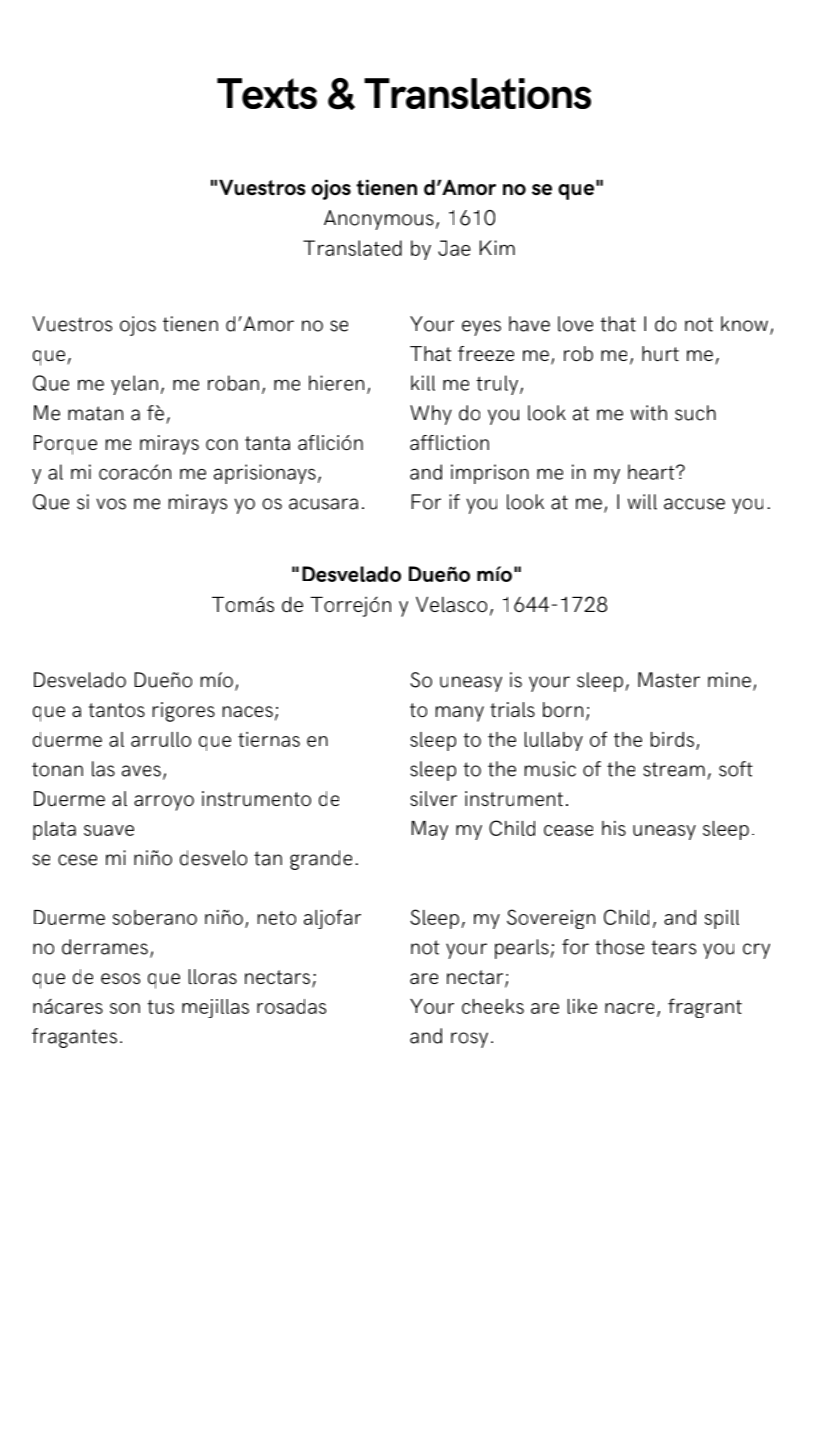  I want to click on many, so click(460, 714).
